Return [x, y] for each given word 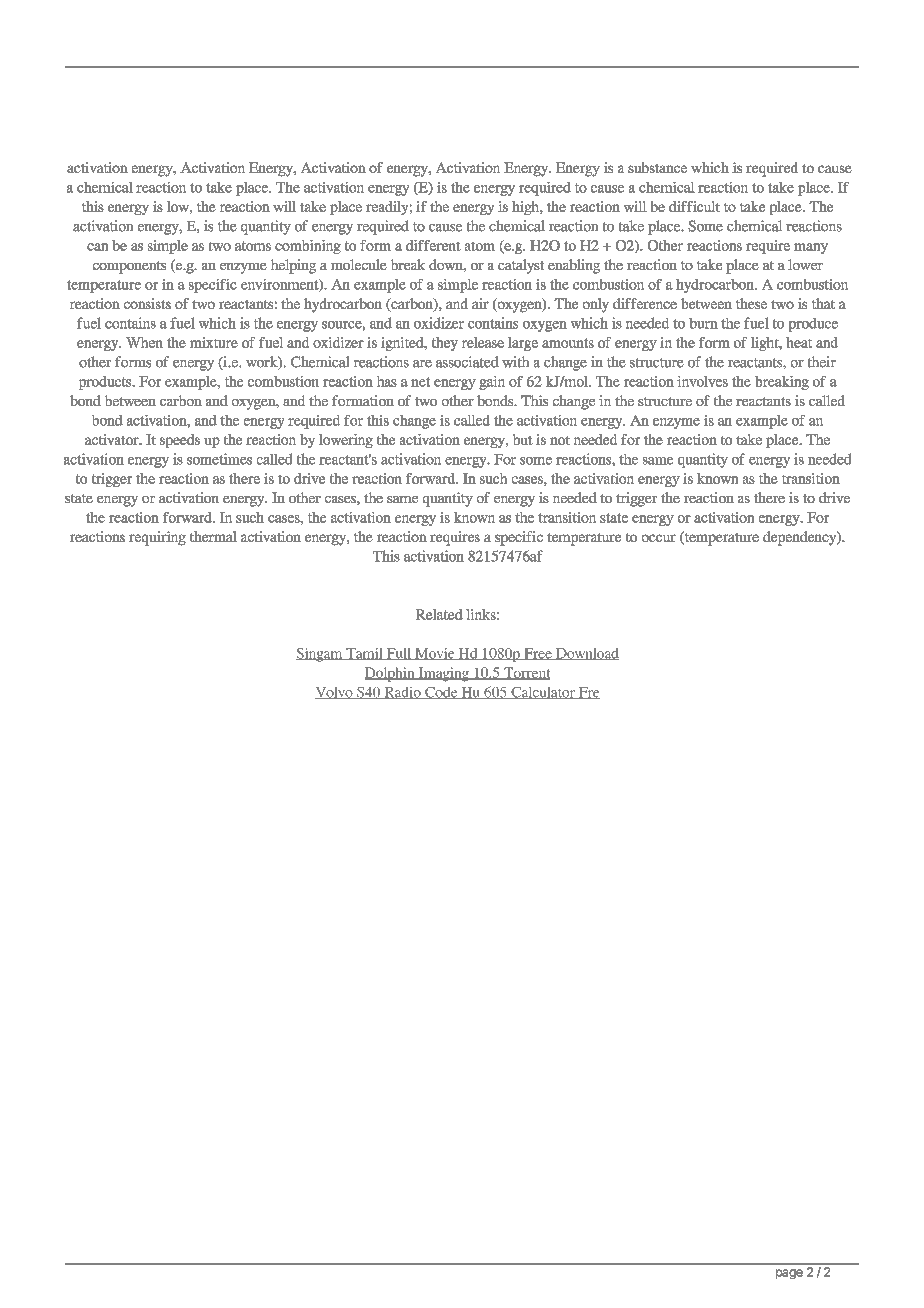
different [433, 245]
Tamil [364, 654]
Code [441, 693]
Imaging [443, 674]
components [129, 267]
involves [702, 381]
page [789, 1274]
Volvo [335, 693]
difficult [694, 206]
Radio [402, 693]
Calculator [543, 693]
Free [538, 654]
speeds [180, 441]
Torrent [526, 673]
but [523, 439]
